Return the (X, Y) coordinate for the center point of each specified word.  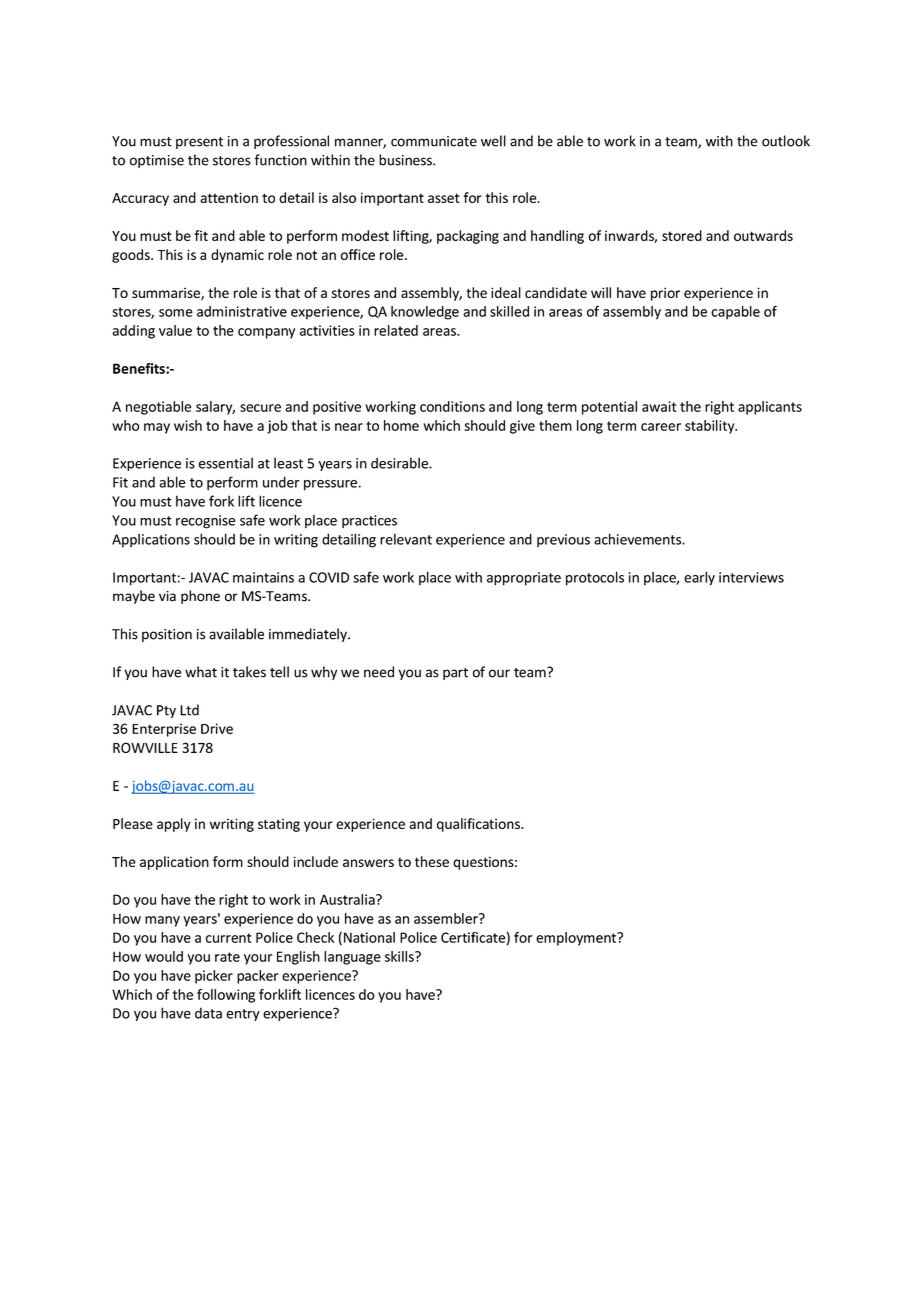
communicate (434, 141)
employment (577, 939)
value (175, 330)
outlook (786, 141)
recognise (205, 522)
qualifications (479, 825)
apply (174, 825)
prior (665, 294)
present (199, 143)
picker (214, 977)
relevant (406, 539)
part (455, 674)
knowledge (425, 313)
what (201, 672)
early (699, 578)
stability (711, 427)
